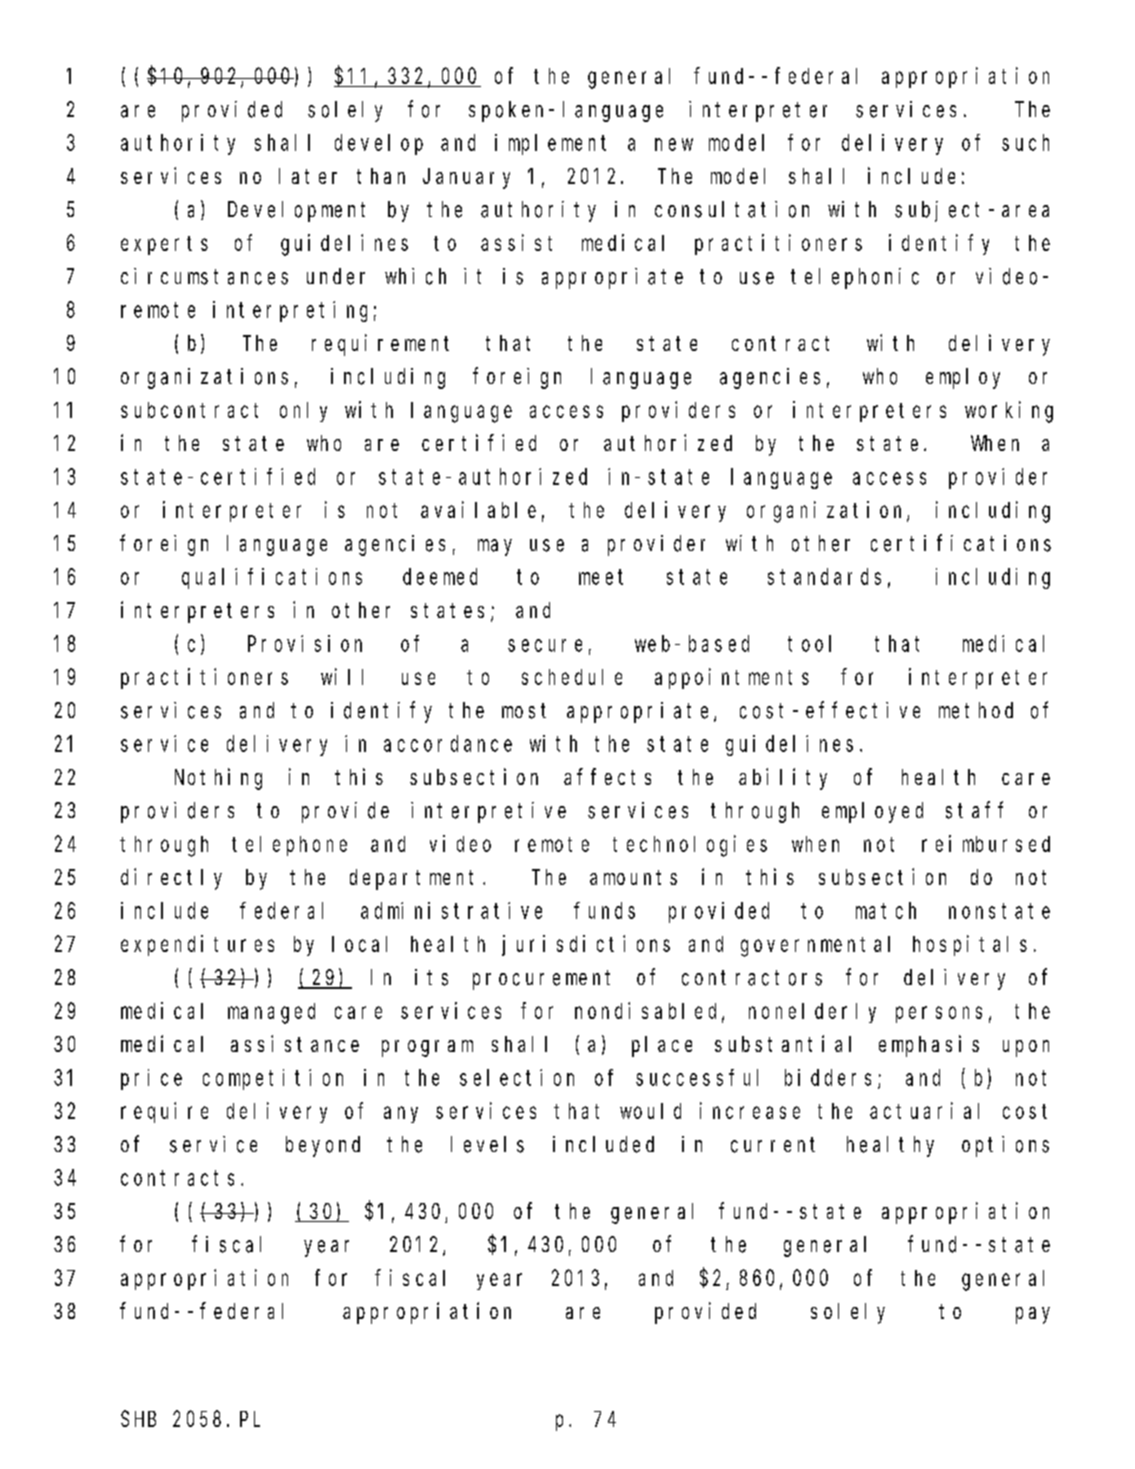 The height and width of the screenshot is (1469, 1135). I want to click on experts, so click(164, 245).
